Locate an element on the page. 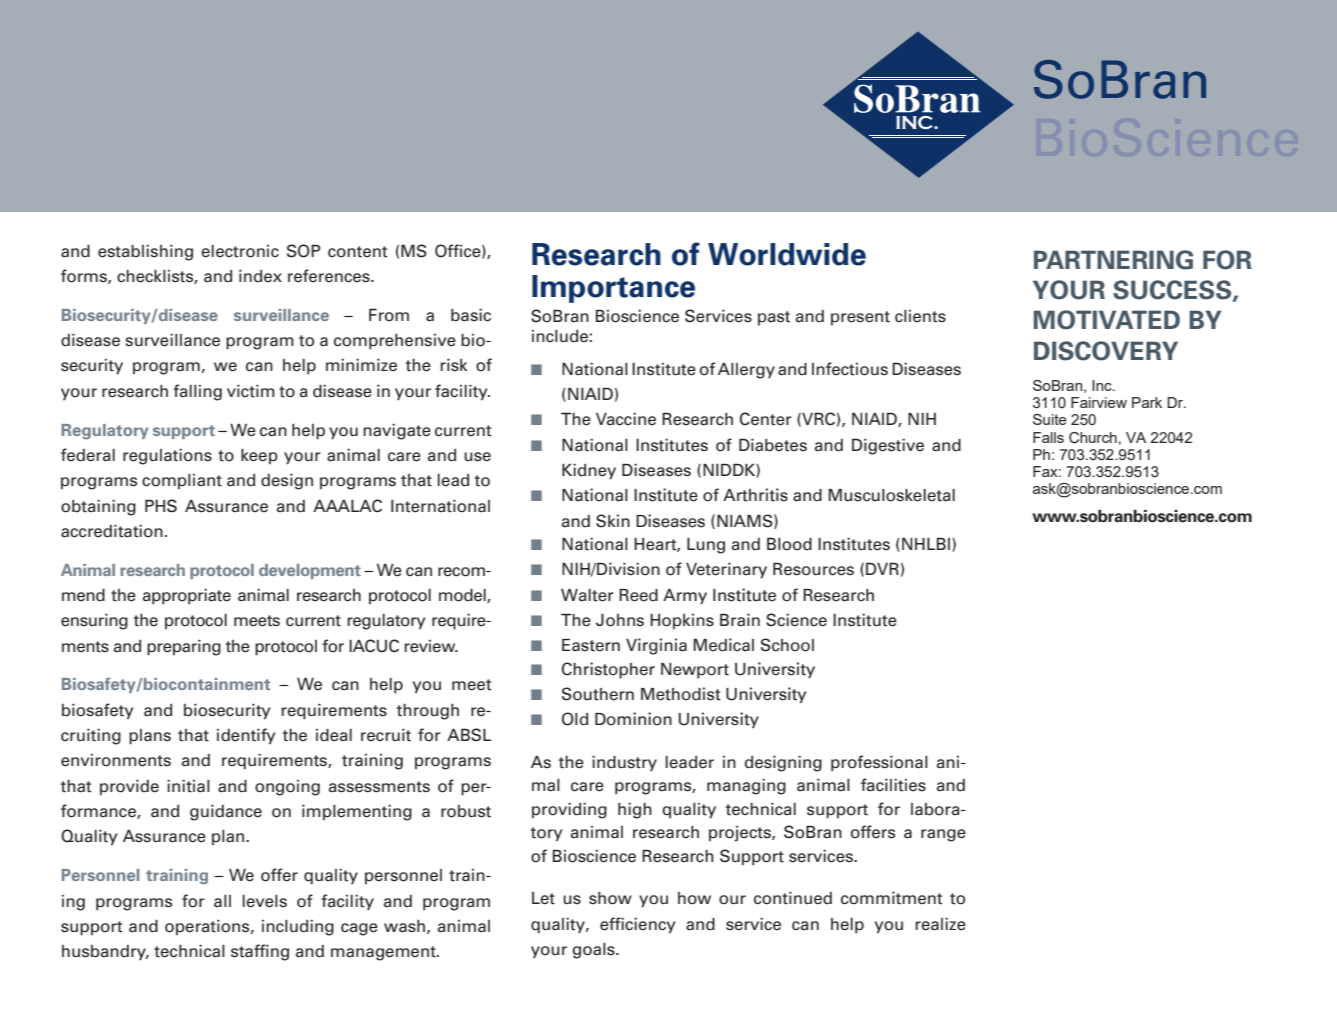 This page has height=1033, width=1337. importance is located at coordinates (613, 289).
